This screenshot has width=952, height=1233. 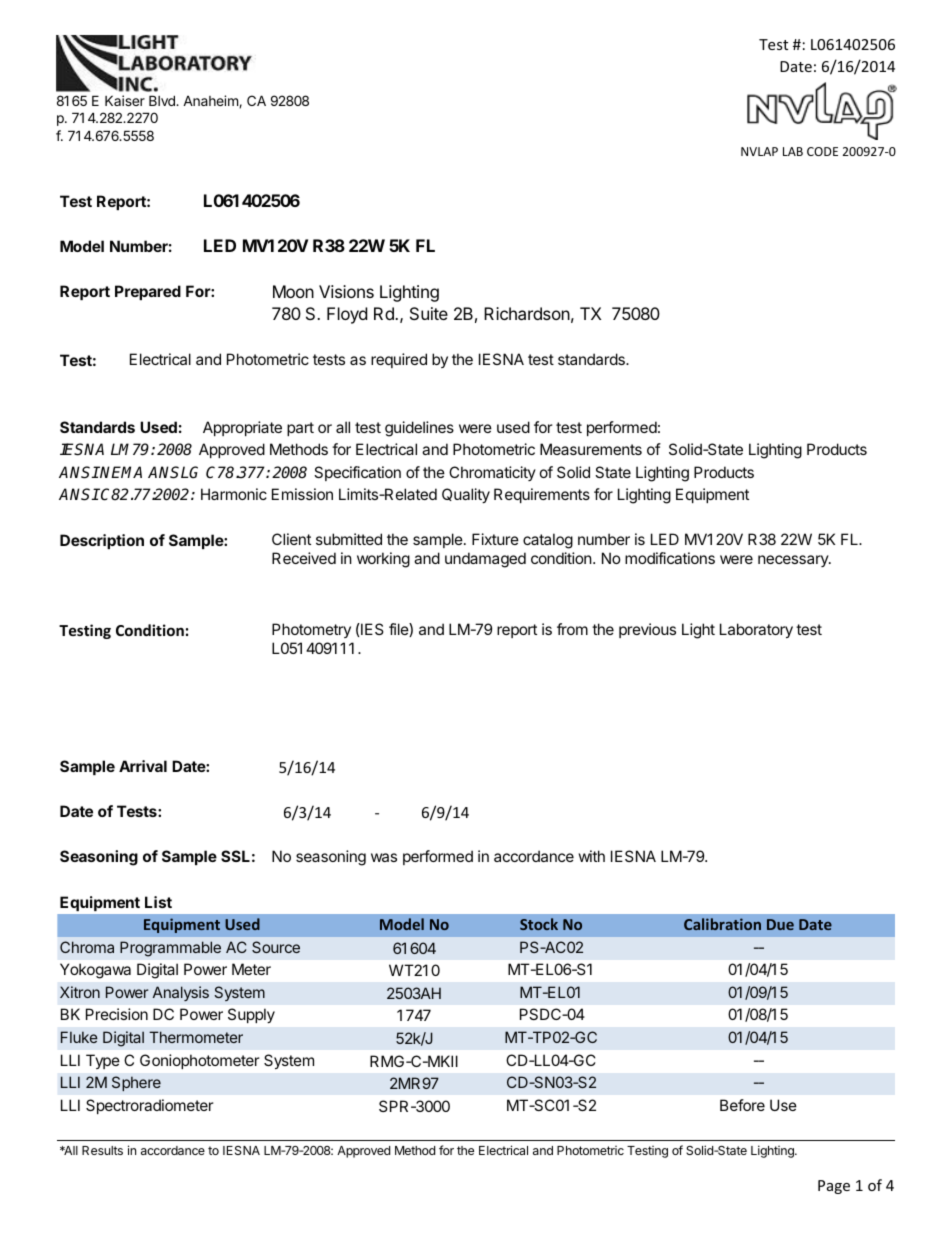 What do you see at coordinates (311, 630) in the screenshot?
I see `Photometry` at bounding box center [311, 630].
